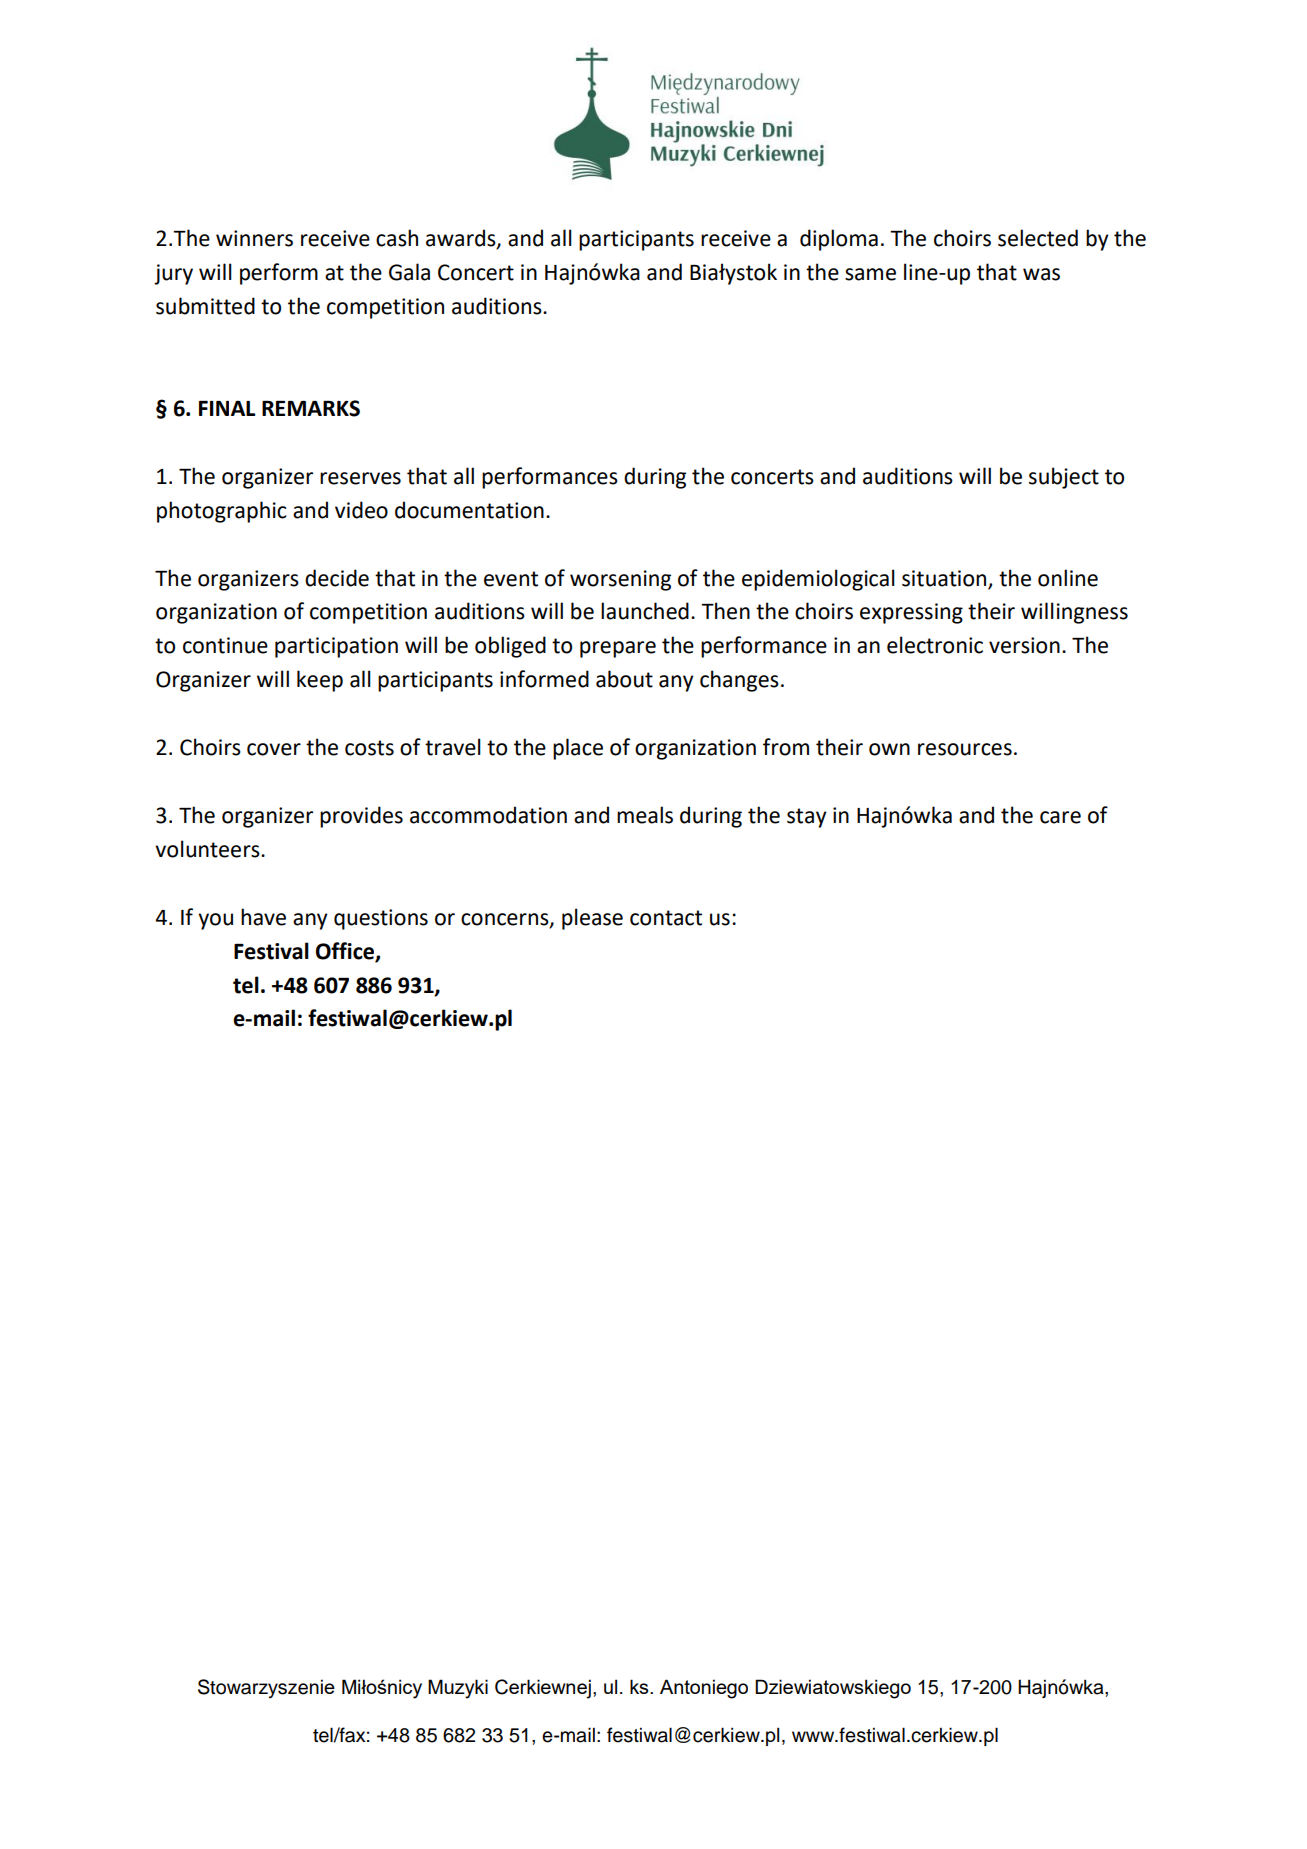  What do you see at coordinates (263, 917) in the screenshot?
I see `have` at bounding box center [263, 917].
